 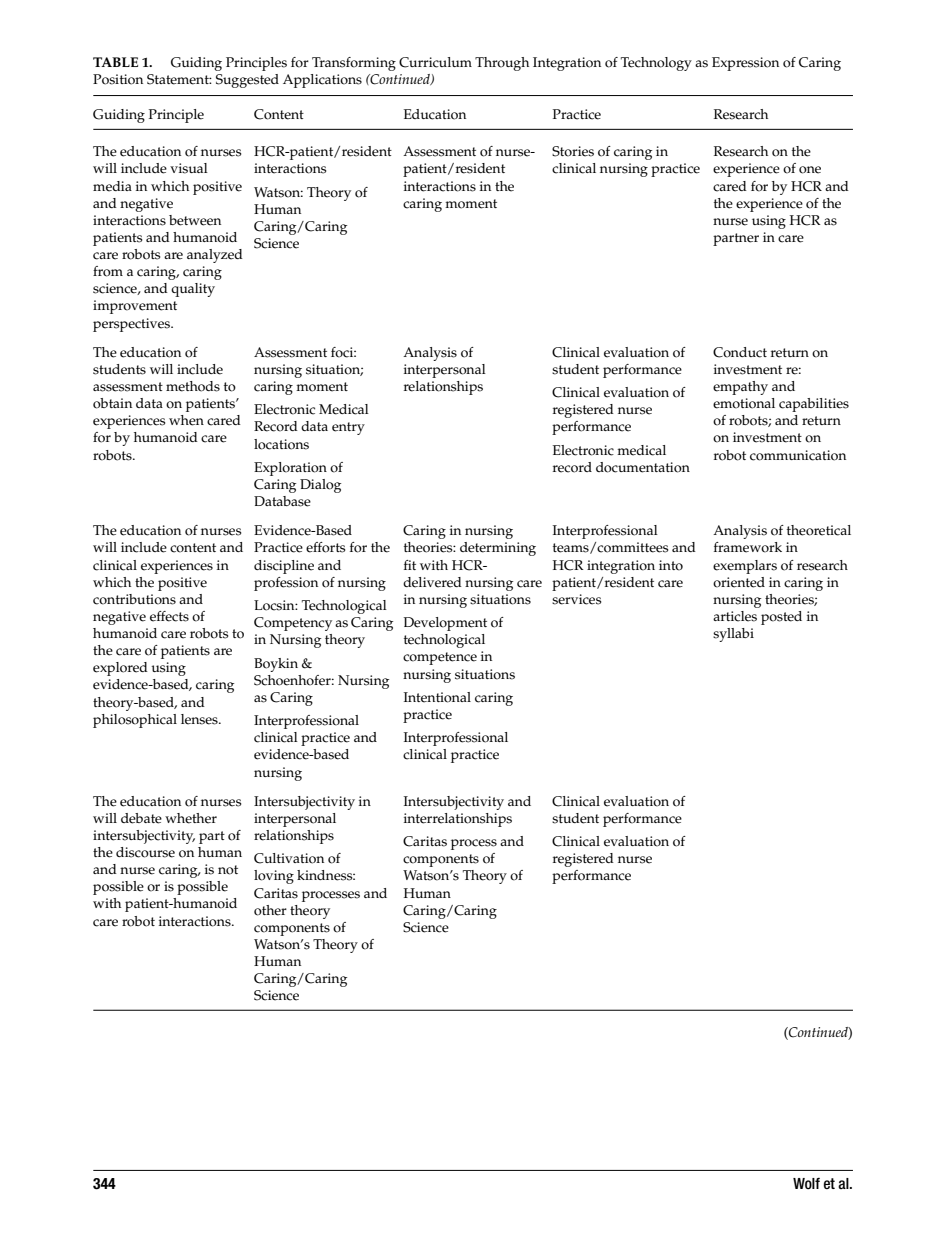 What do you see at coordinates (445, 624) in the image?
I see `Development` at bounding box center [445, 624].
